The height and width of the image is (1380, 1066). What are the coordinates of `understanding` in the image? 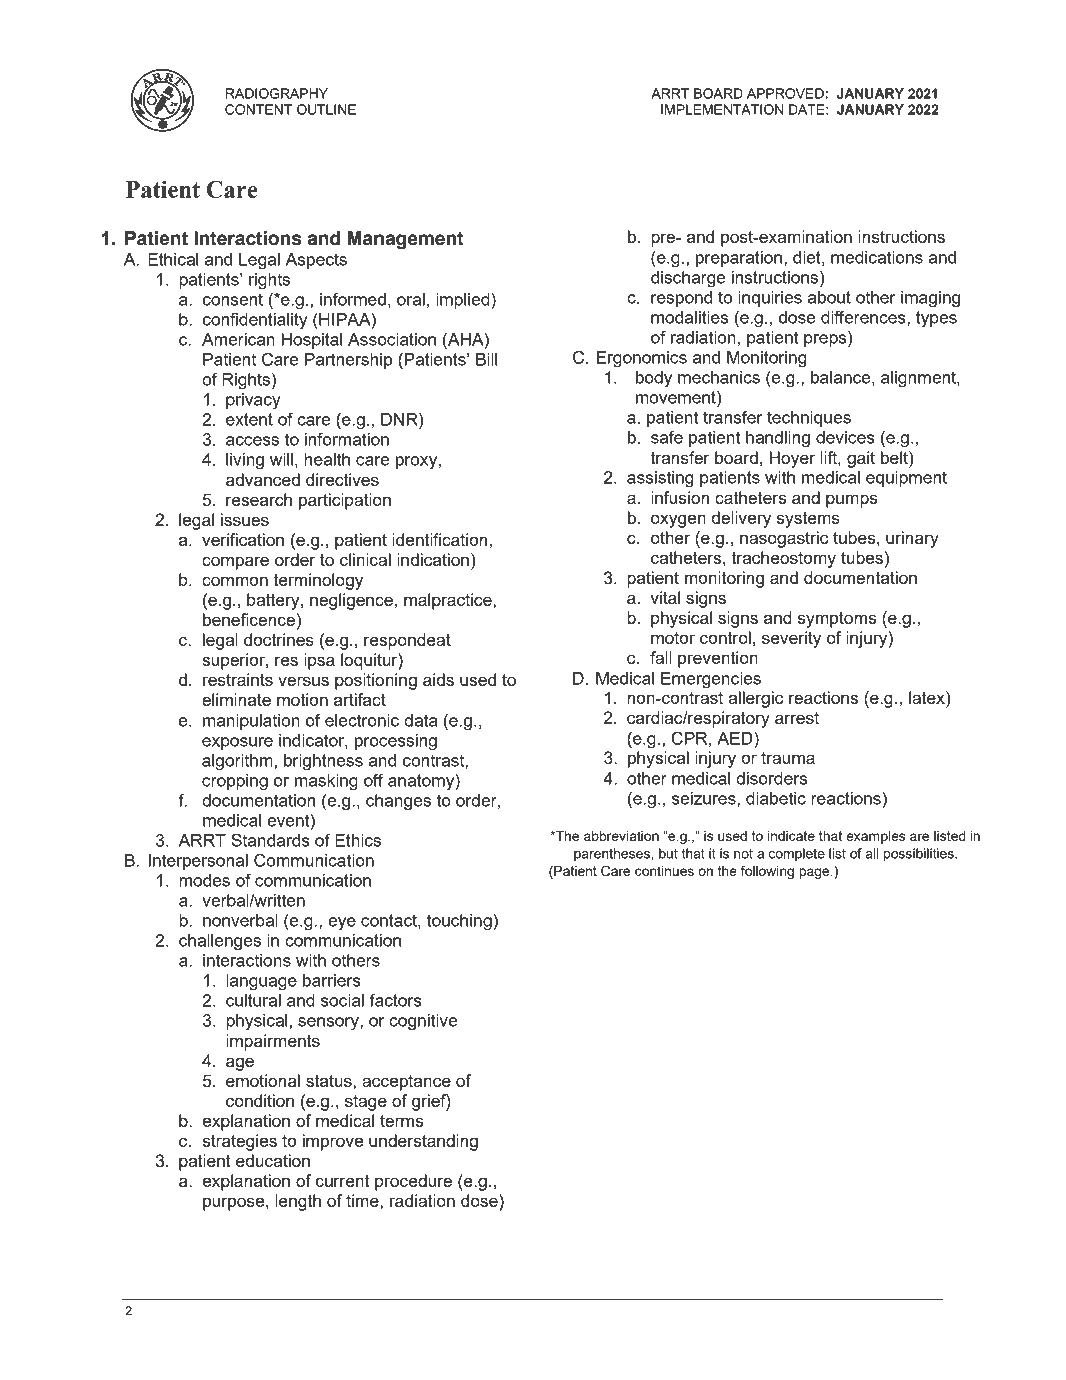 It's located at (423, 1142).
